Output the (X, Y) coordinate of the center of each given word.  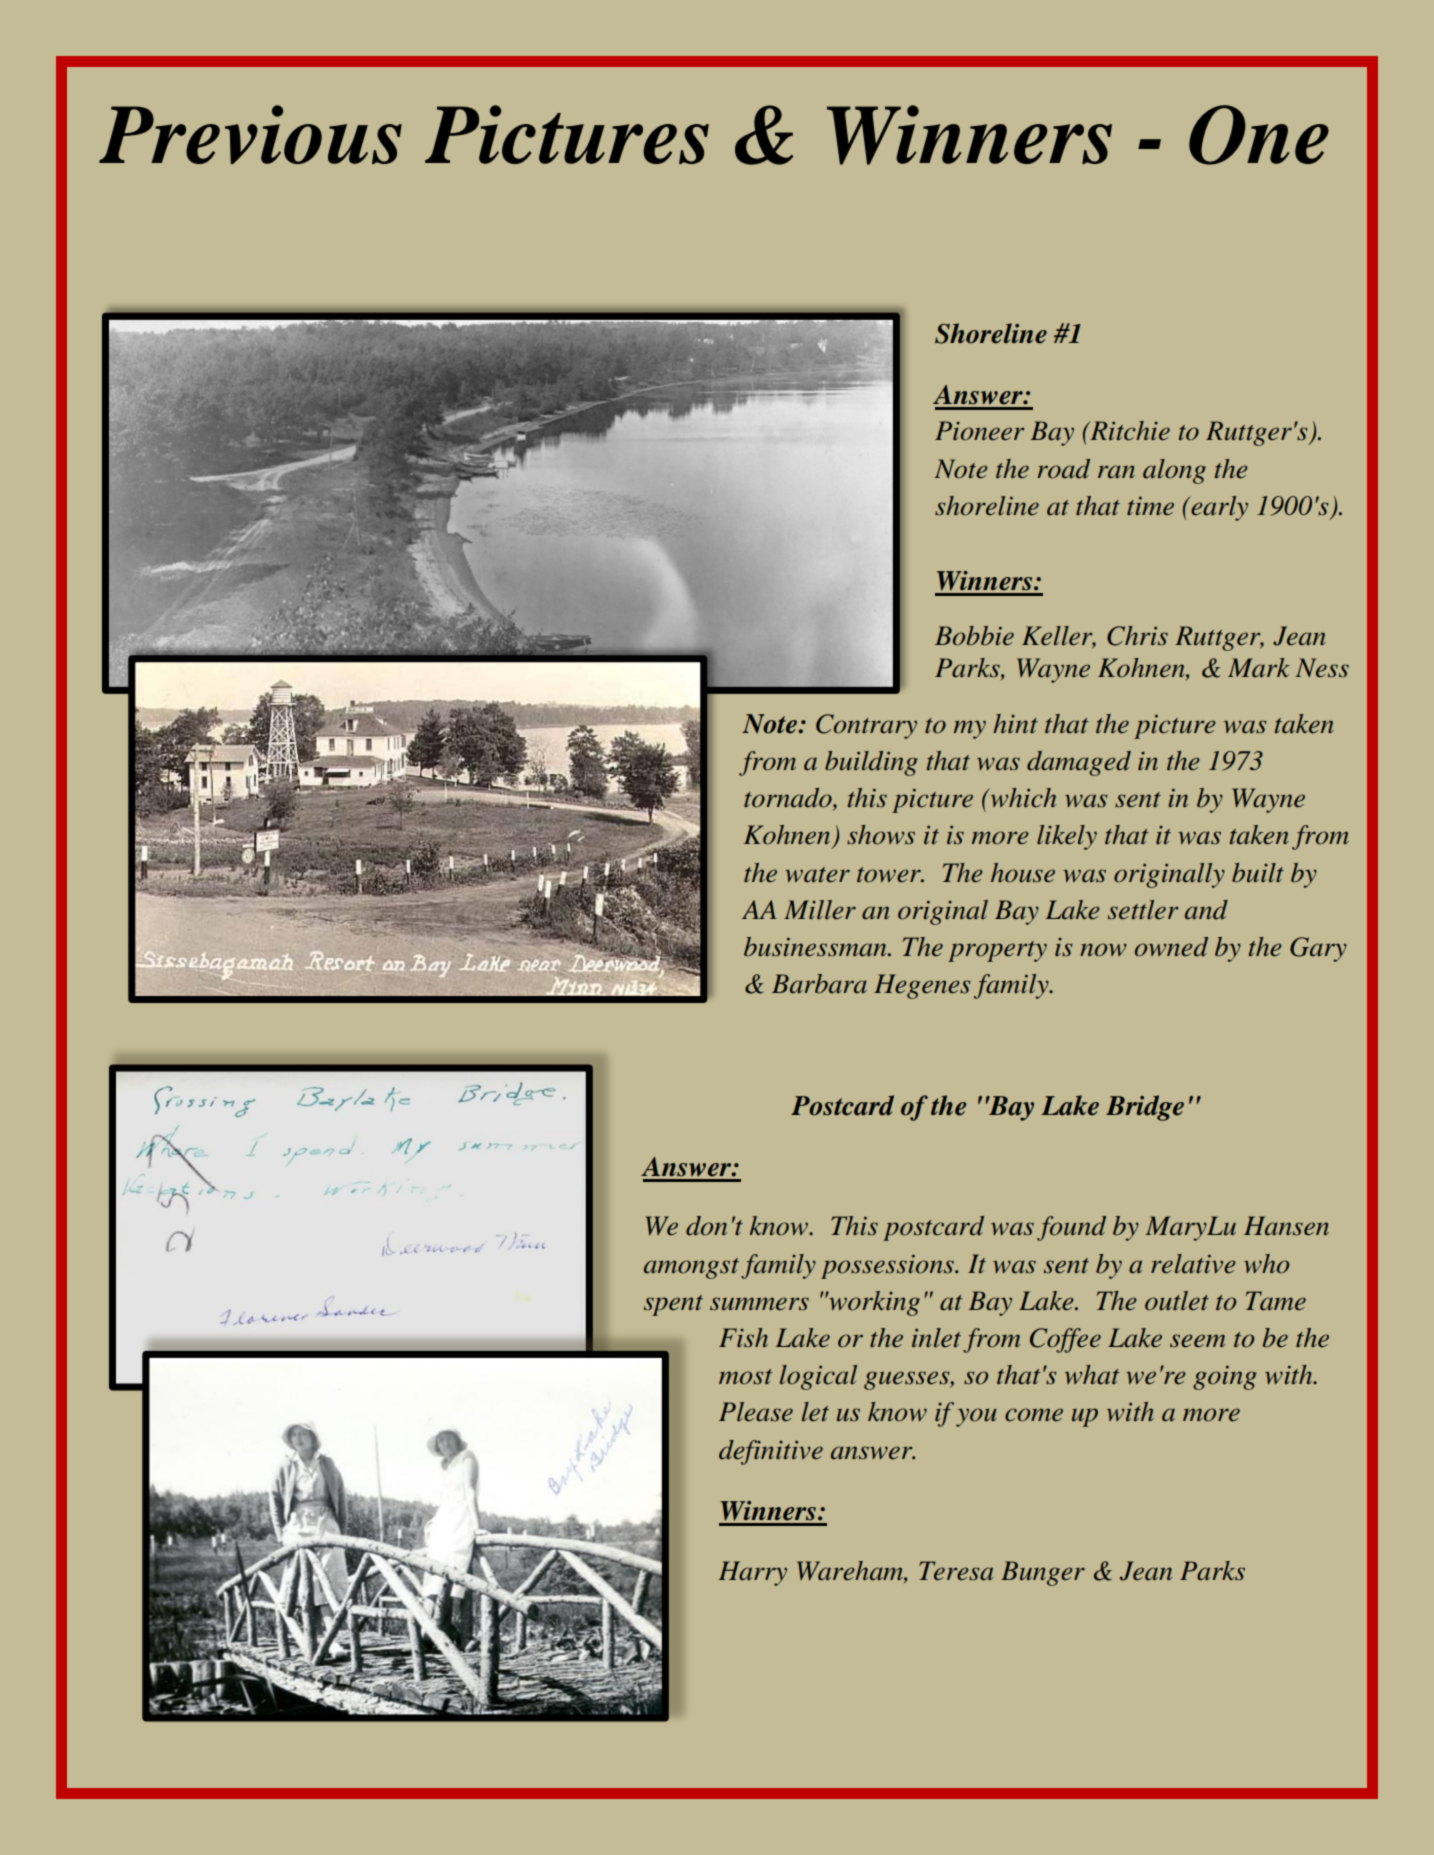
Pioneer (979, 431)
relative (1193, 1264)
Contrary (866, 726)
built (1258, 873)
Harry (752, 1573)
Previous (250, 134)
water (817, 875)
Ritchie (1129, 431)
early (1218, 508)
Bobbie (974, 636)
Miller (820, 910)
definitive (771, 1452)
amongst (691, 1268)
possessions (888, 1266)
